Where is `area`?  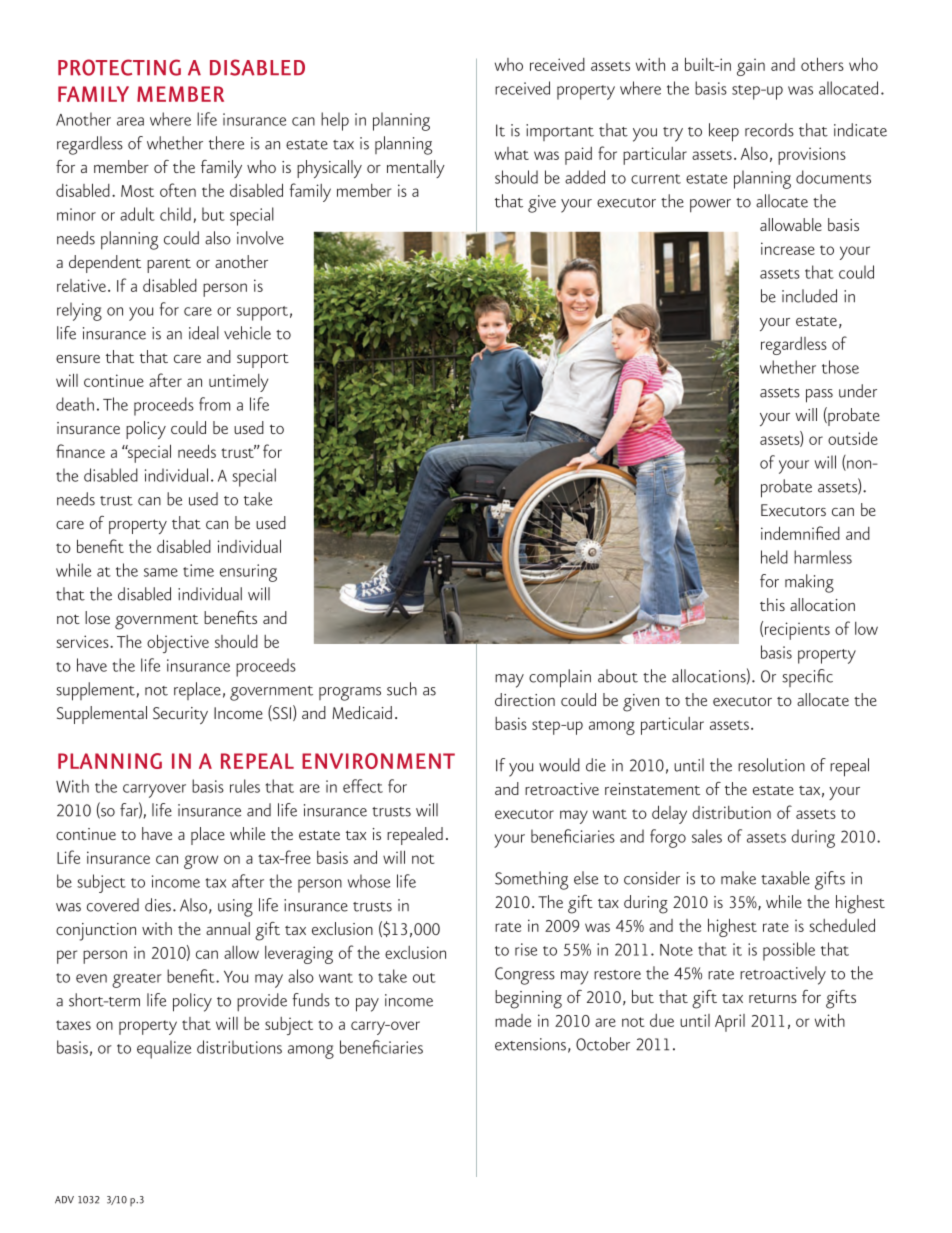
area is located at coordinates (130, 121).
